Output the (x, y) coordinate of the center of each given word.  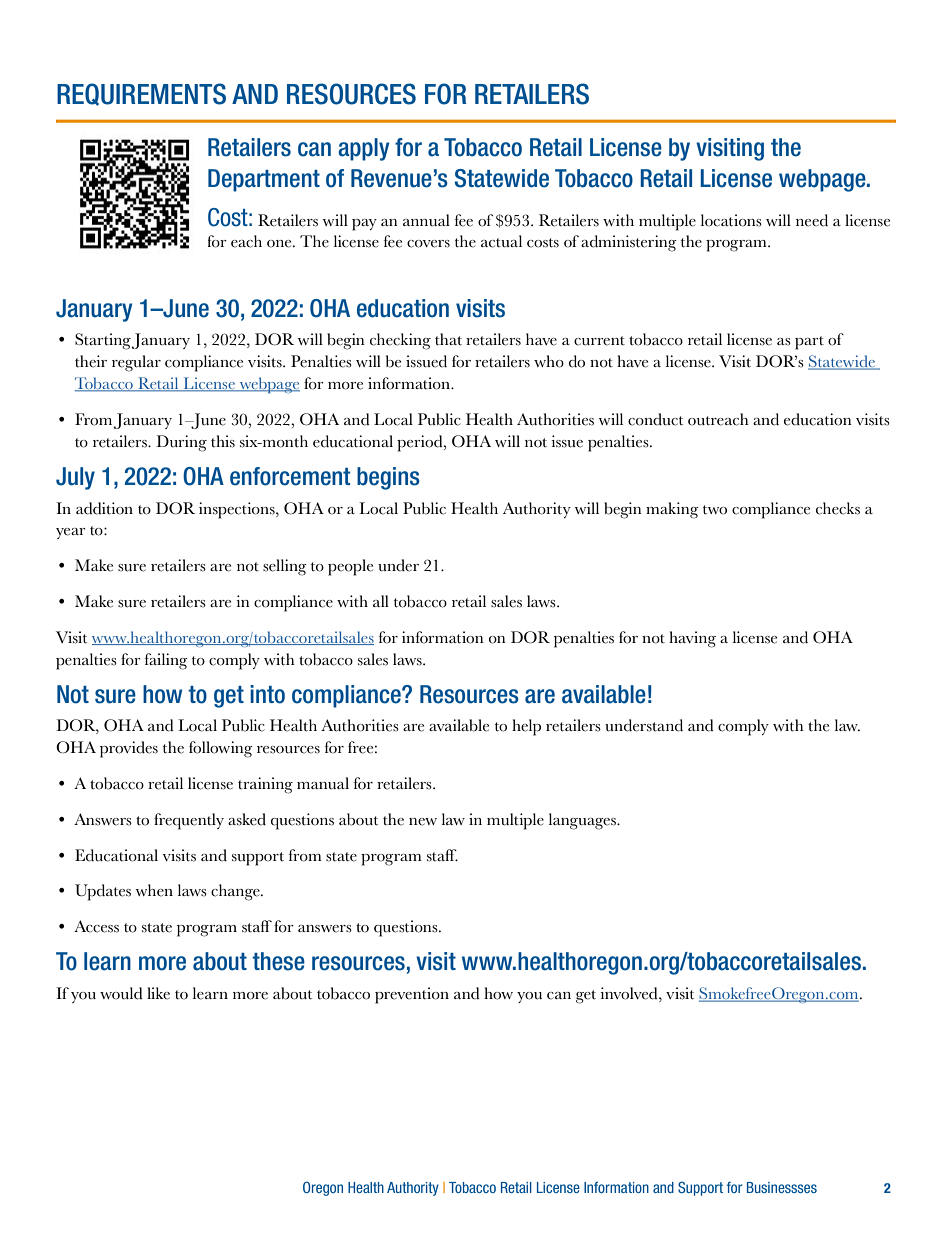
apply (363, 149)
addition (104, 508)
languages (583, 821)
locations (731, 220)
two (715, 510)
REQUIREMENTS (141, 94)
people (350, 567)
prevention (412, 995)
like (158, 993)
